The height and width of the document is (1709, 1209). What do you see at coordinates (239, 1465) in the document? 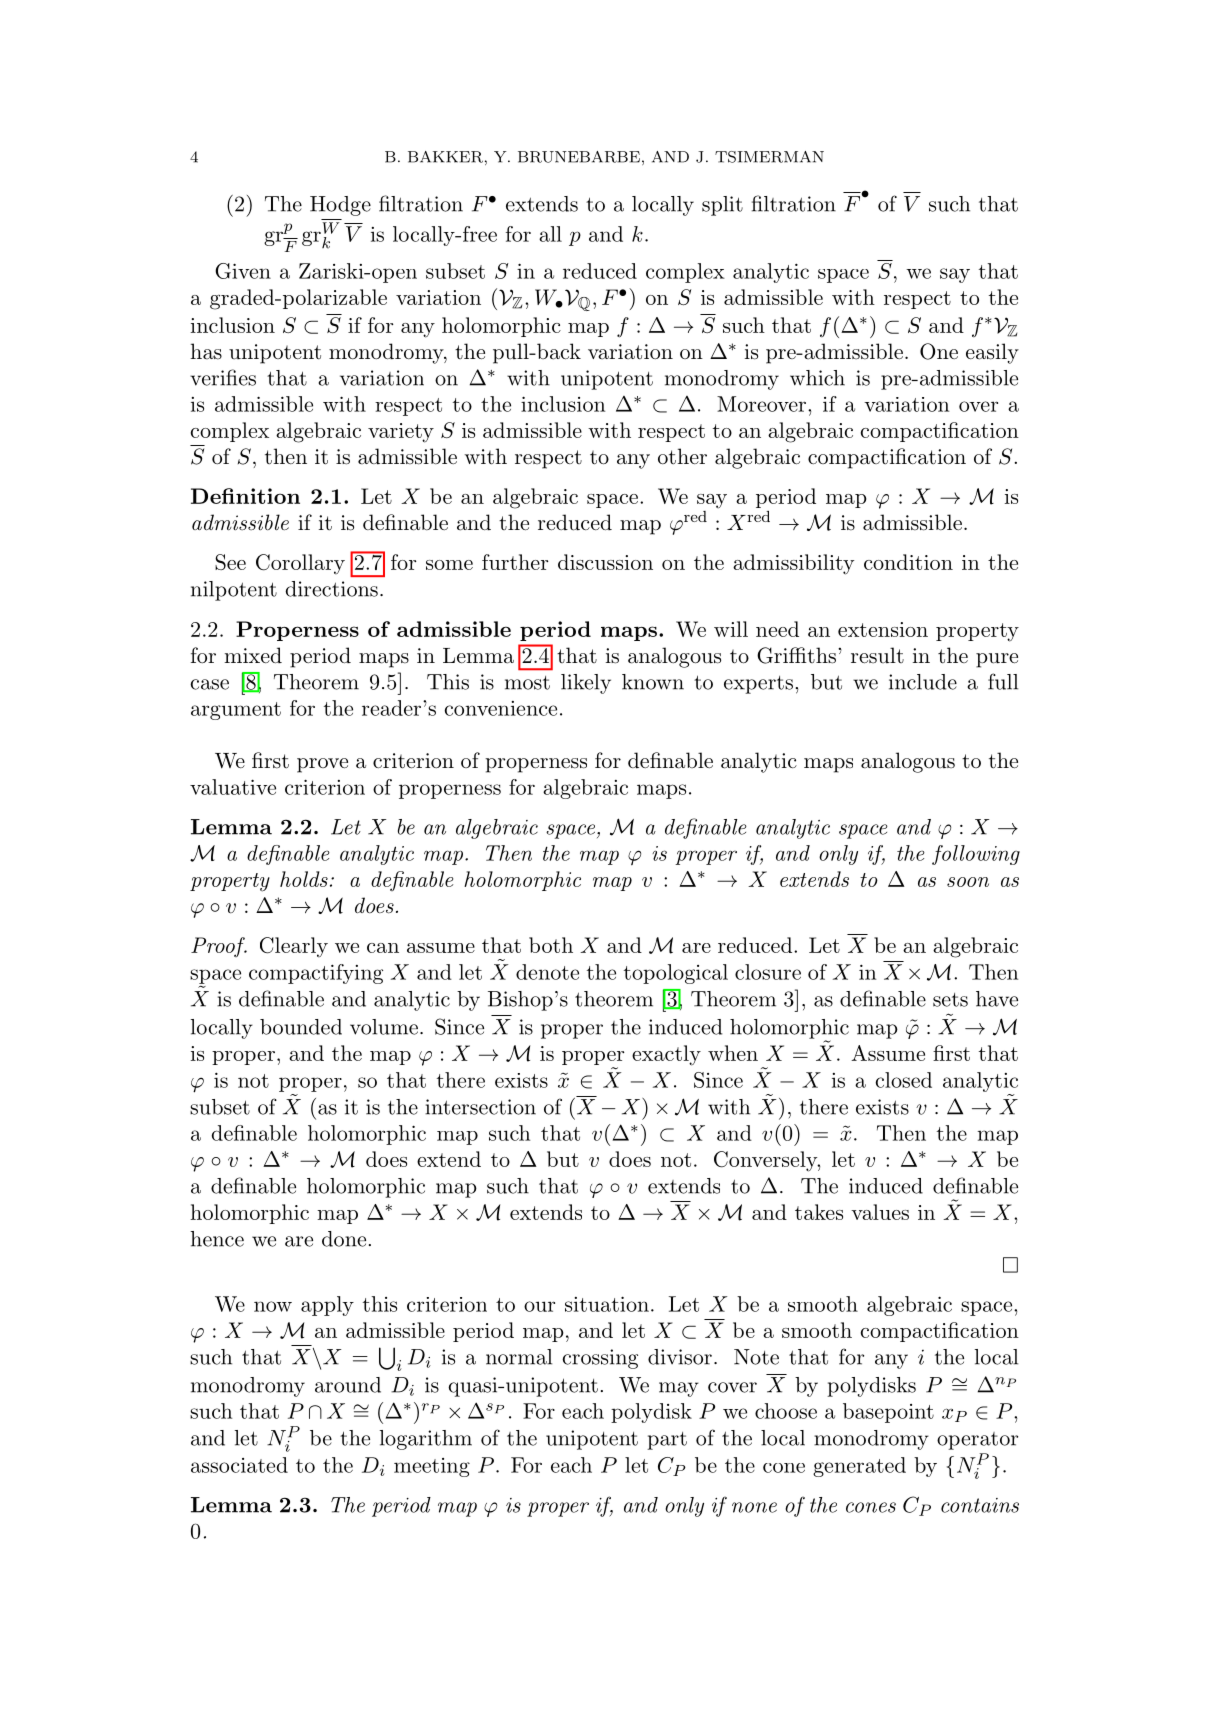
I see `associated` at bounding box center [239, 1465].
